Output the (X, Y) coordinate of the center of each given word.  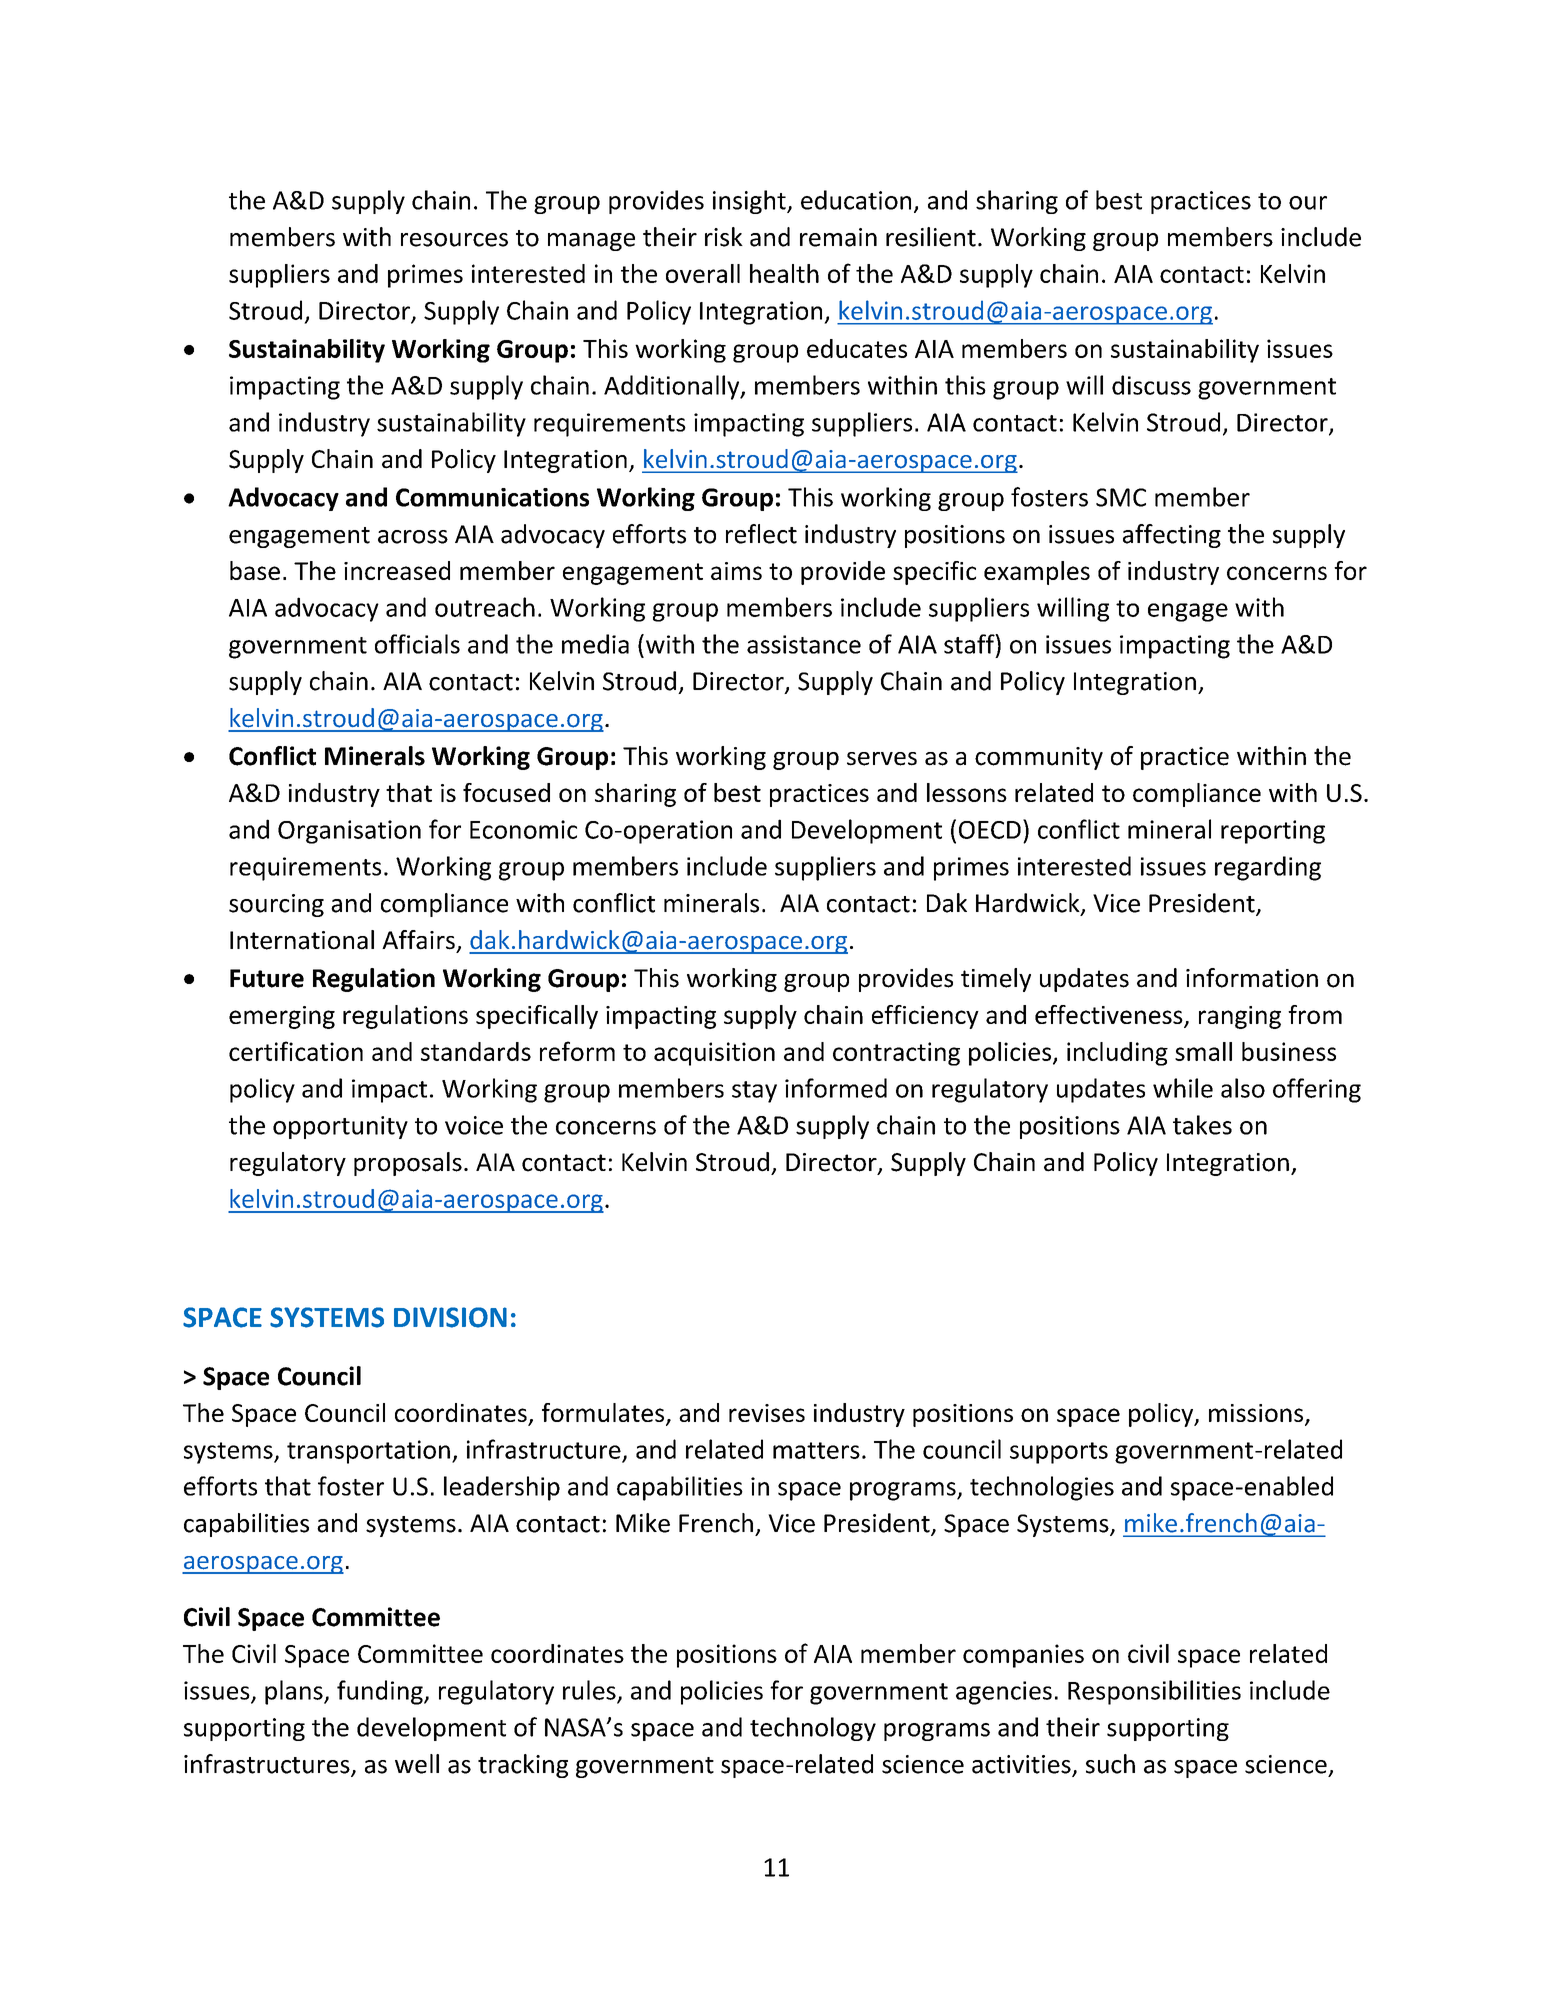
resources (454, 240)
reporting (1273, 832)
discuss (1151, 385)
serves (882, 759)
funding (381, 1692)
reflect (761, 534)
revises (767, 1413)
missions (1257, 1414)
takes (1202, 1125)
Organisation (349, 832)
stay (754, 1092)
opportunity (340, 1127)
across (413, 537)
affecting (1172, 536)
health (784, 273)
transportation (368, 1452)
